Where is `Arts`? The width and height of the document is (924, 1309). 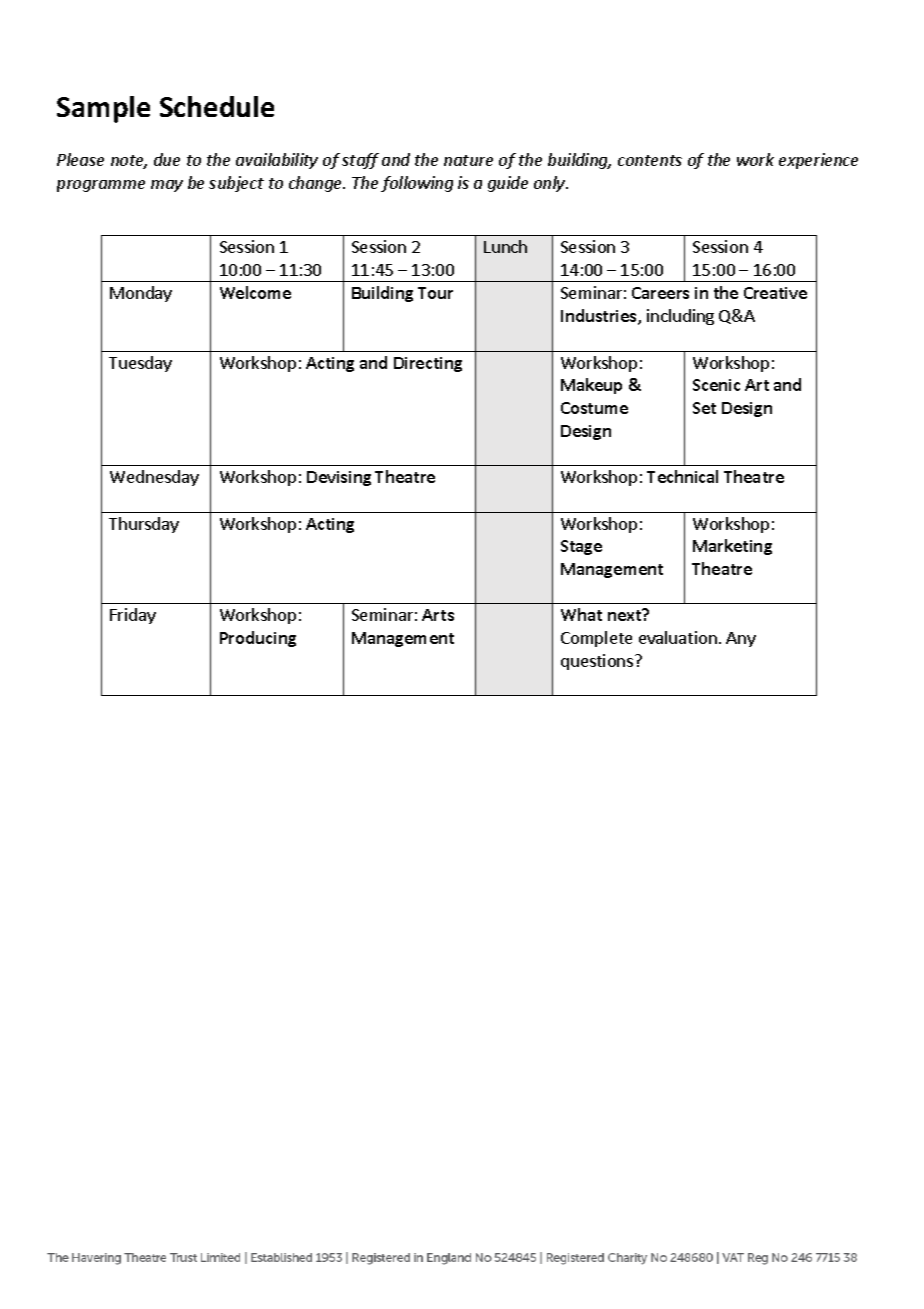 Arts is located at coordinates (438, 615).
